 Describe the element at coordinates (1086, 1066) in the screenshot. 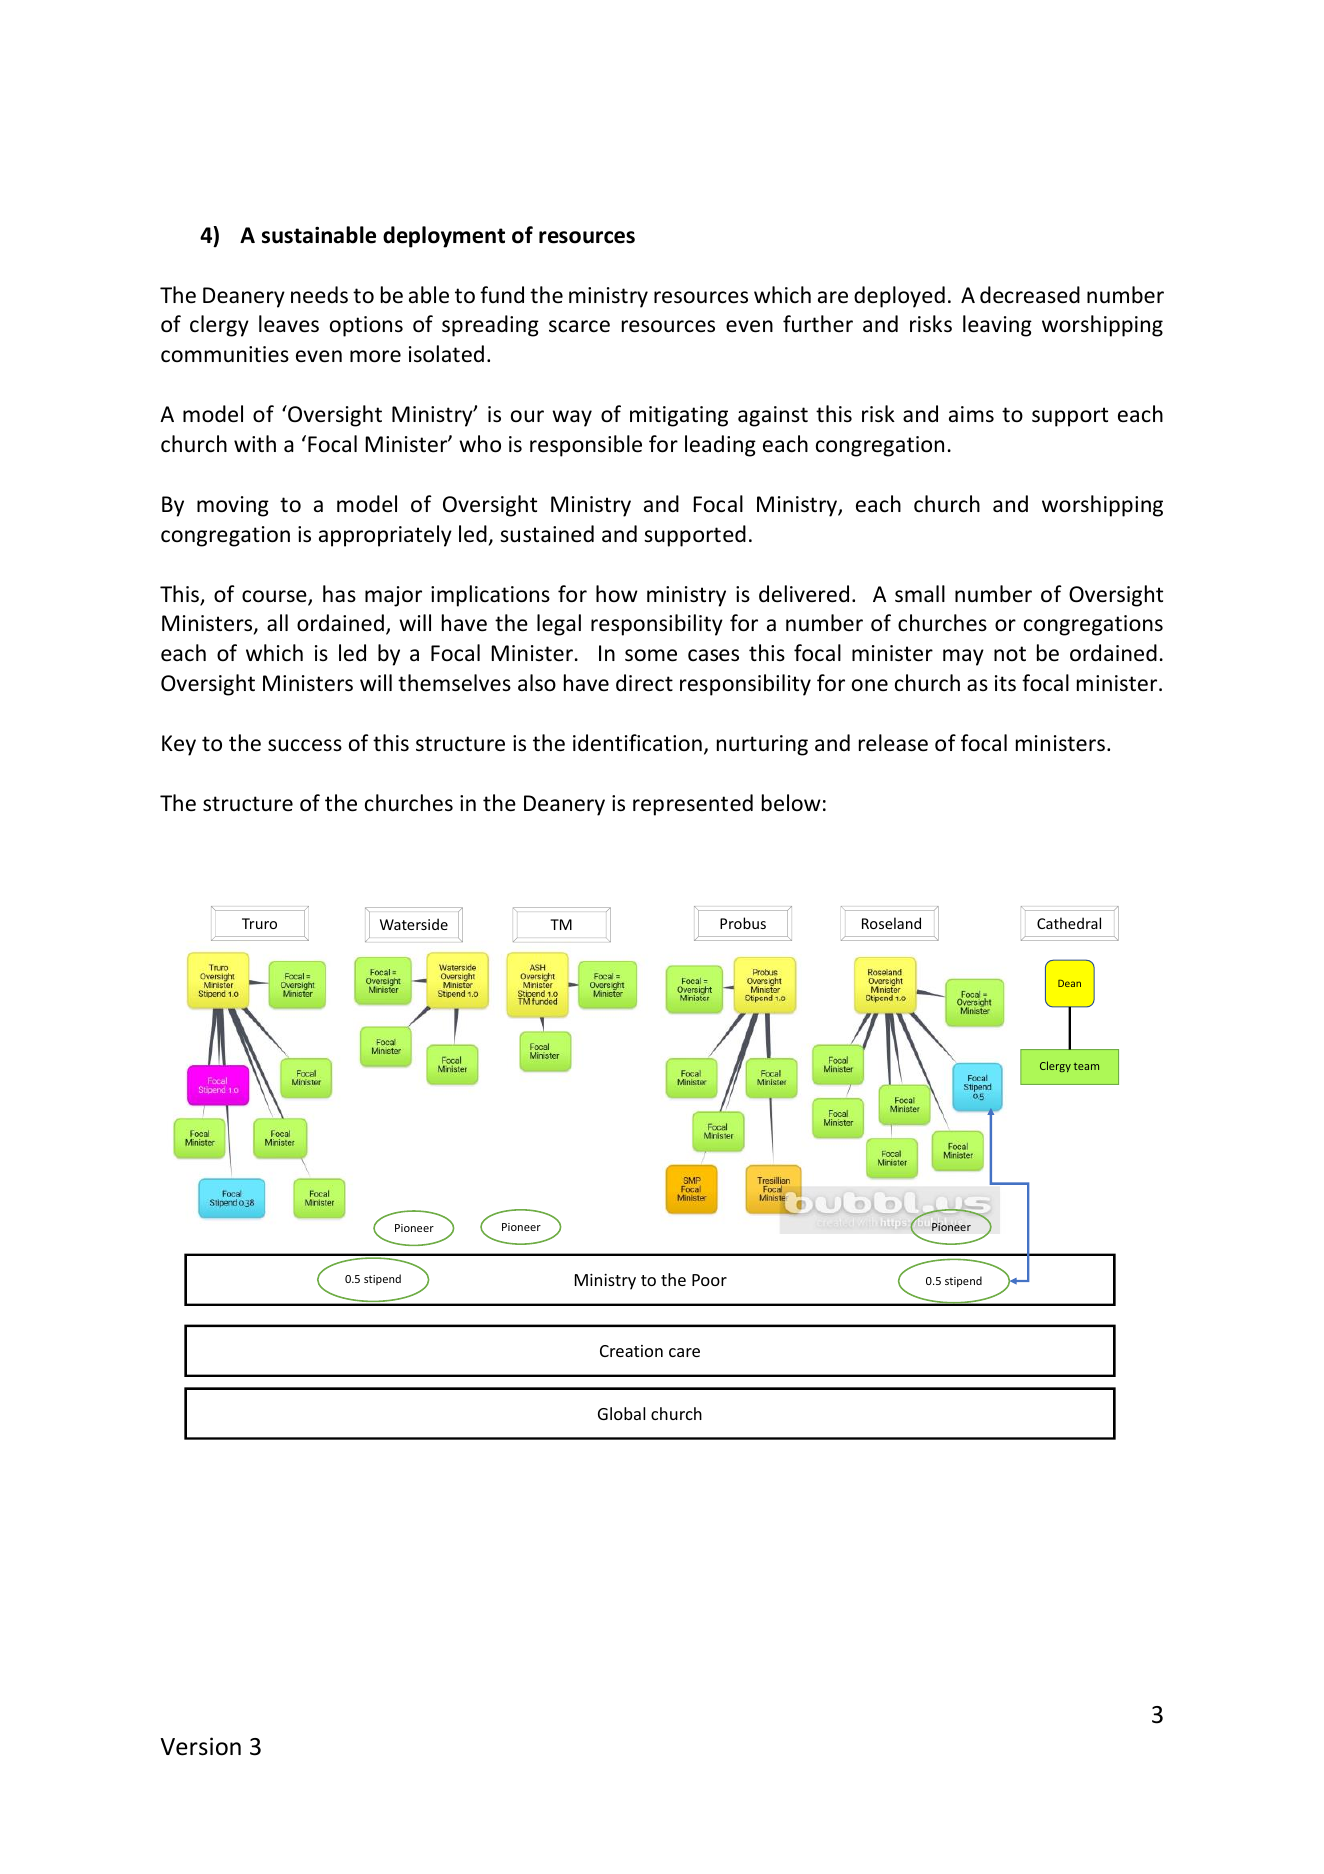

I see `team` at that location.
